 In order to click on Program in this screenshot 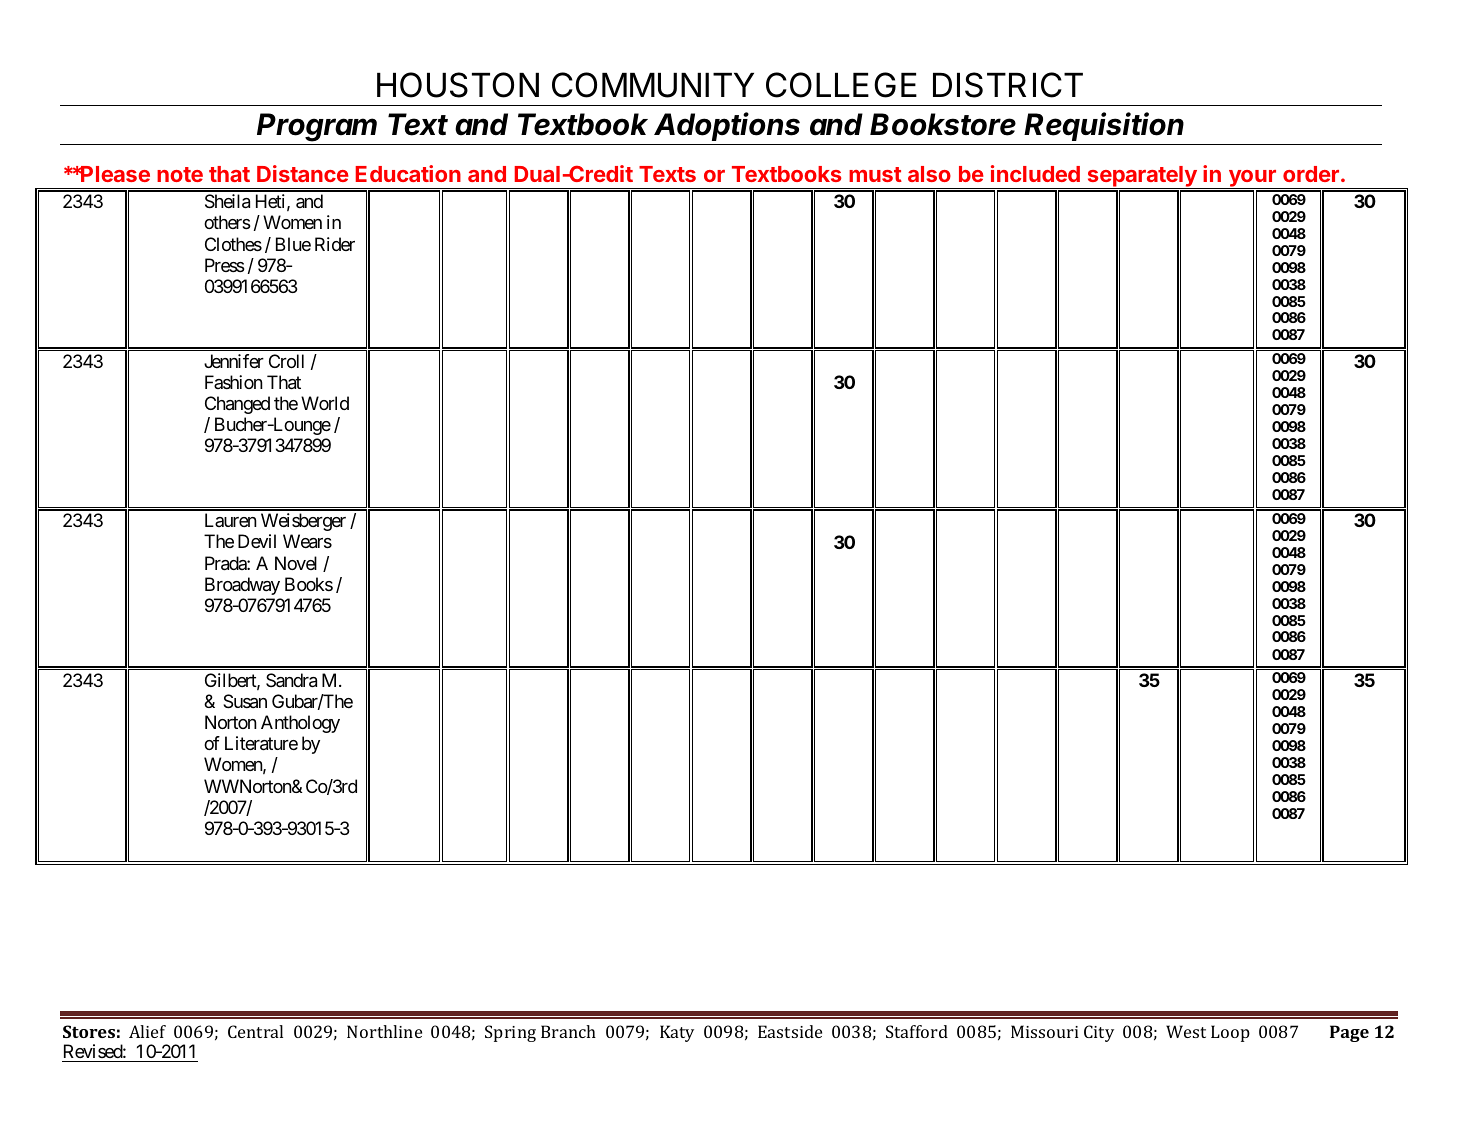, I will do `click(317, 127)`.
